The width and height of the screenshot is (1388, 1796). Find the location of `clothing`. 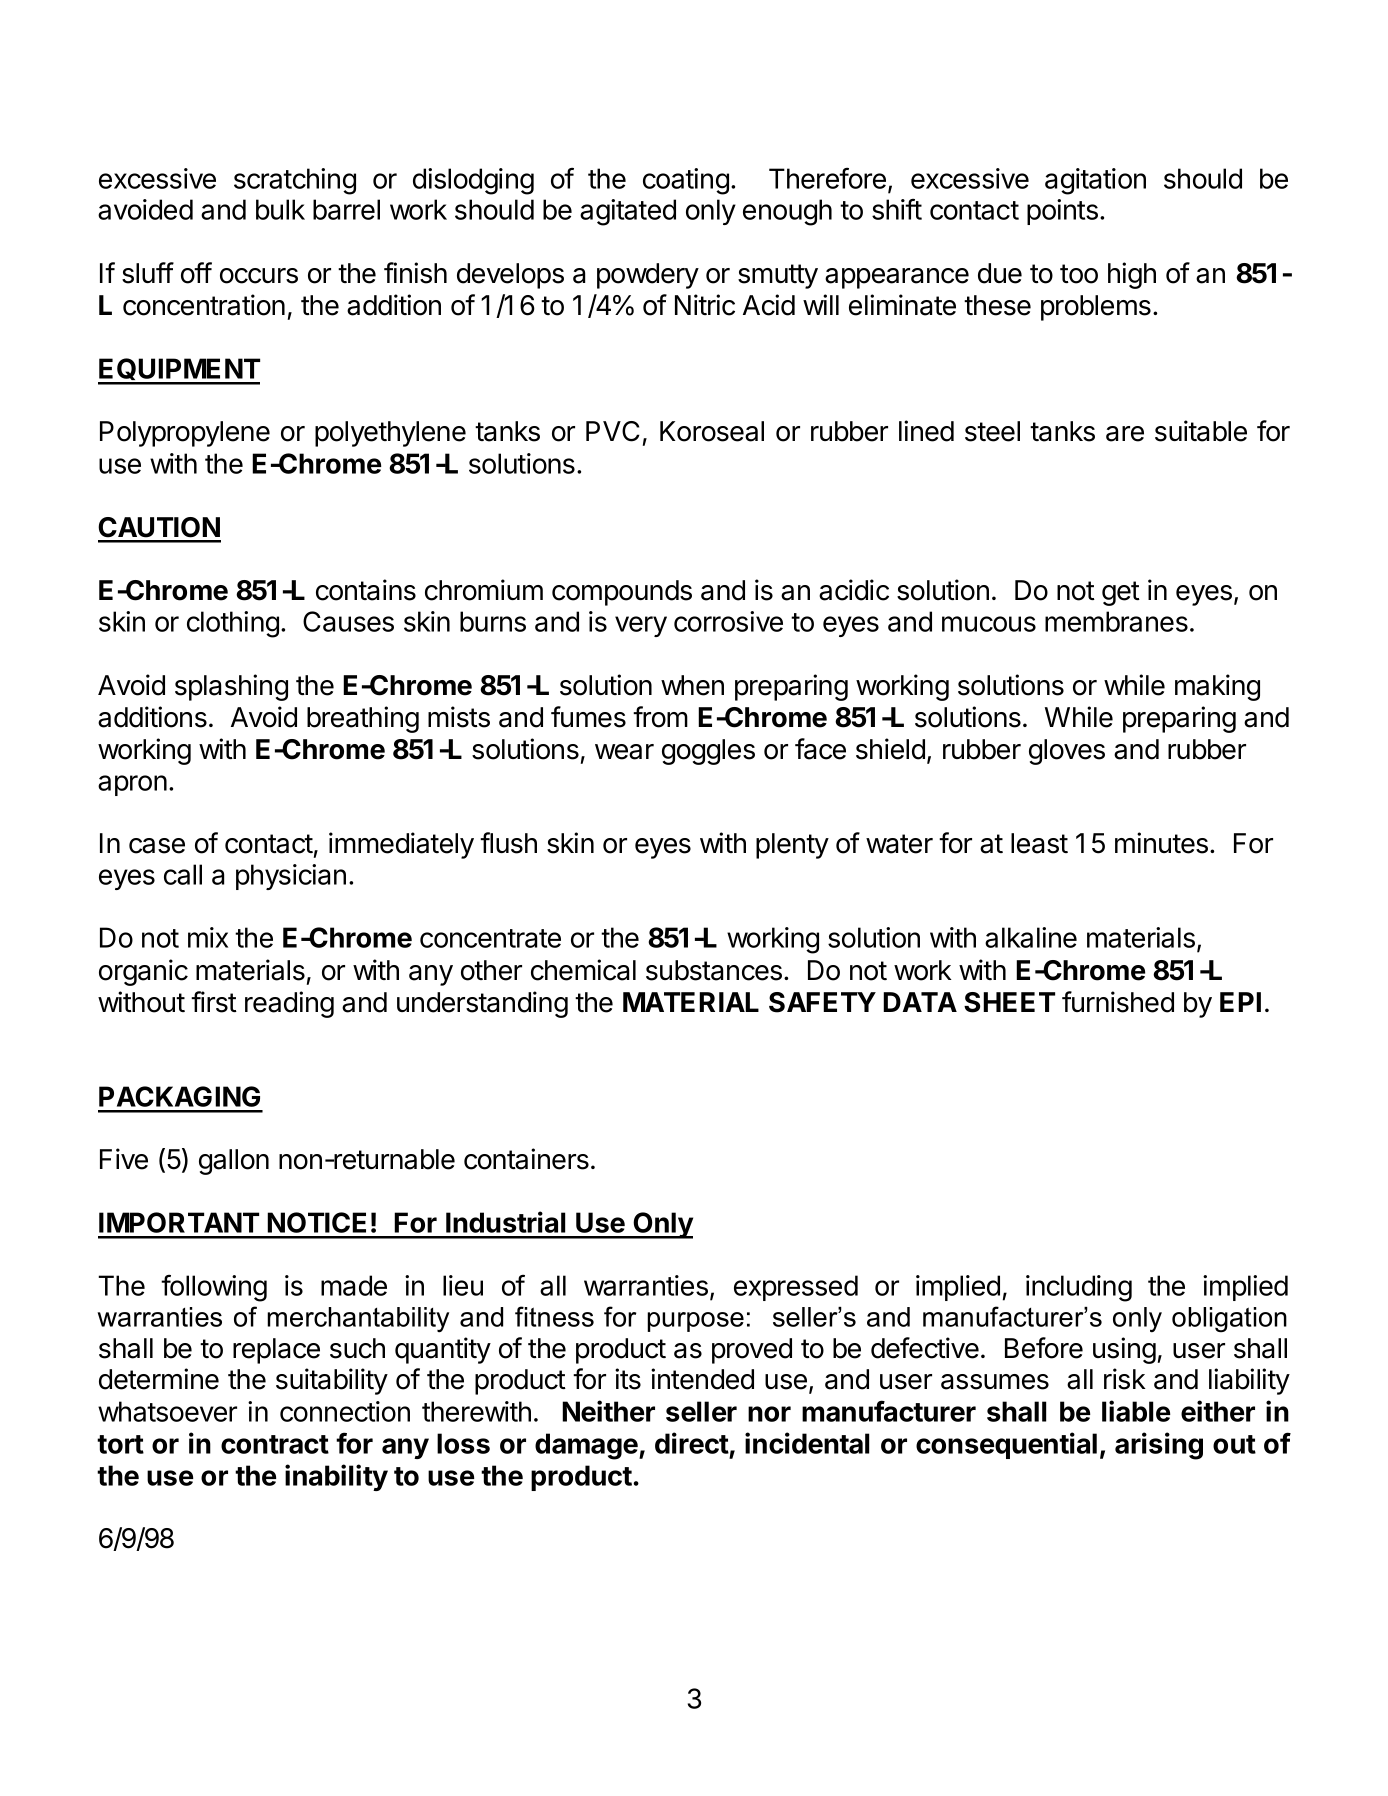

clothing is located at coordinates (233, 624).
